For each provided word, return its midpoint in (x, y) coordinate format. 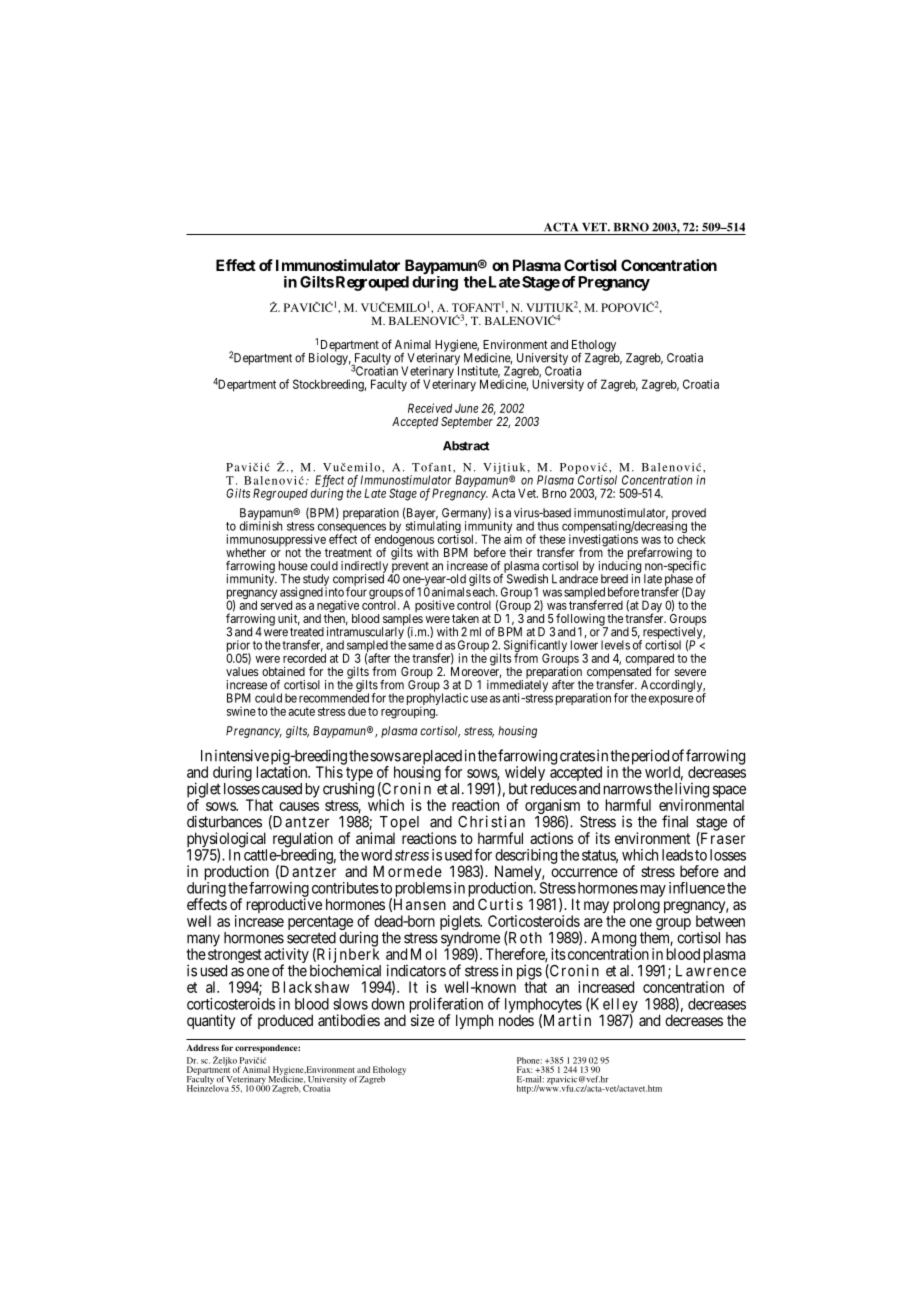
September (467, 423)
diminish (261, 525)
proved (689, 515)
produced (285, 1021)
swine (241, 711)
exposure (671, 700)
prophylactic (437, 700)
